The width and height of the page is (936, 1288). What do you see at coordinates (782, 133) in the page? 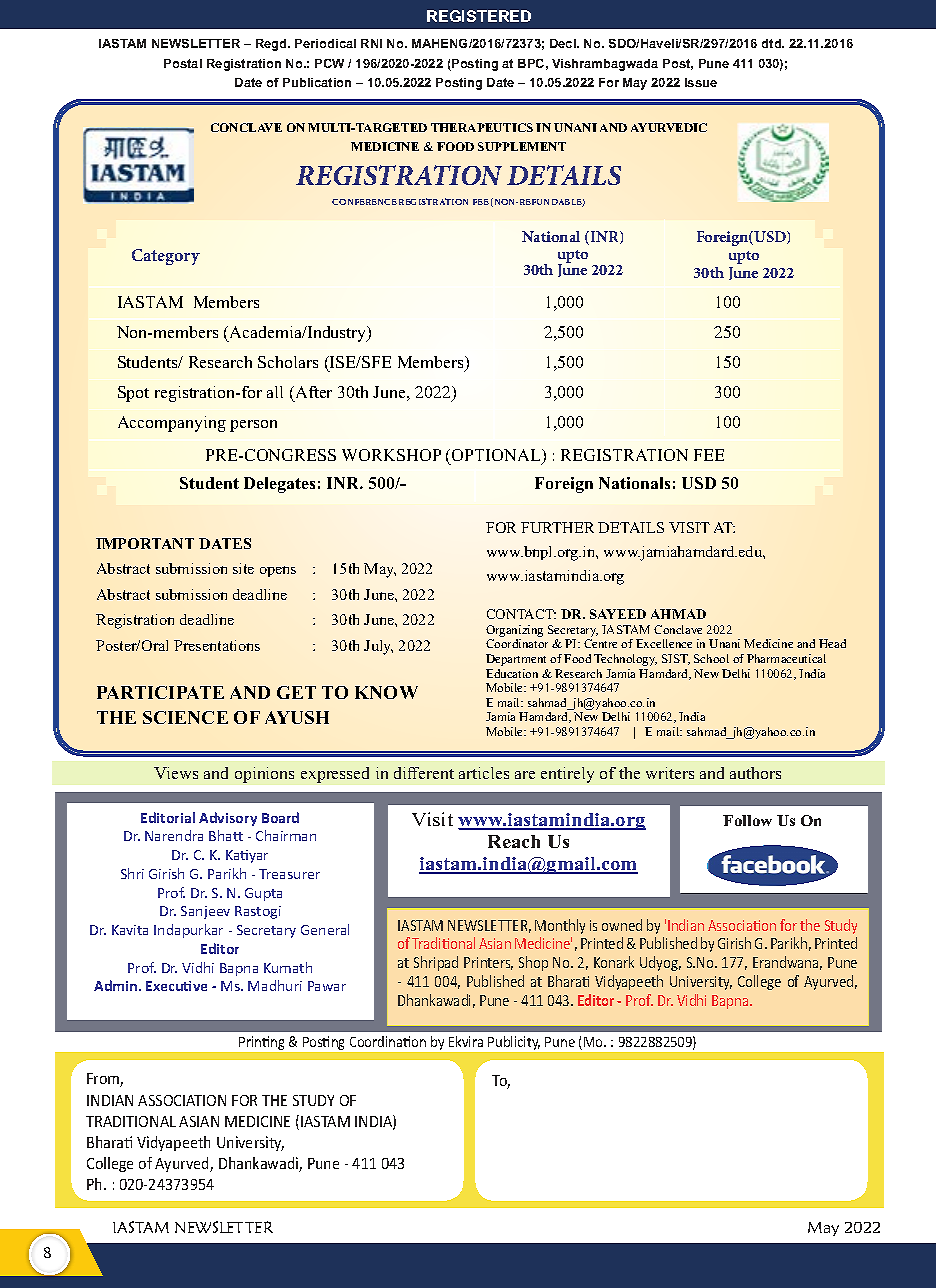
I see `Products` at bounding box center [782, 133].
